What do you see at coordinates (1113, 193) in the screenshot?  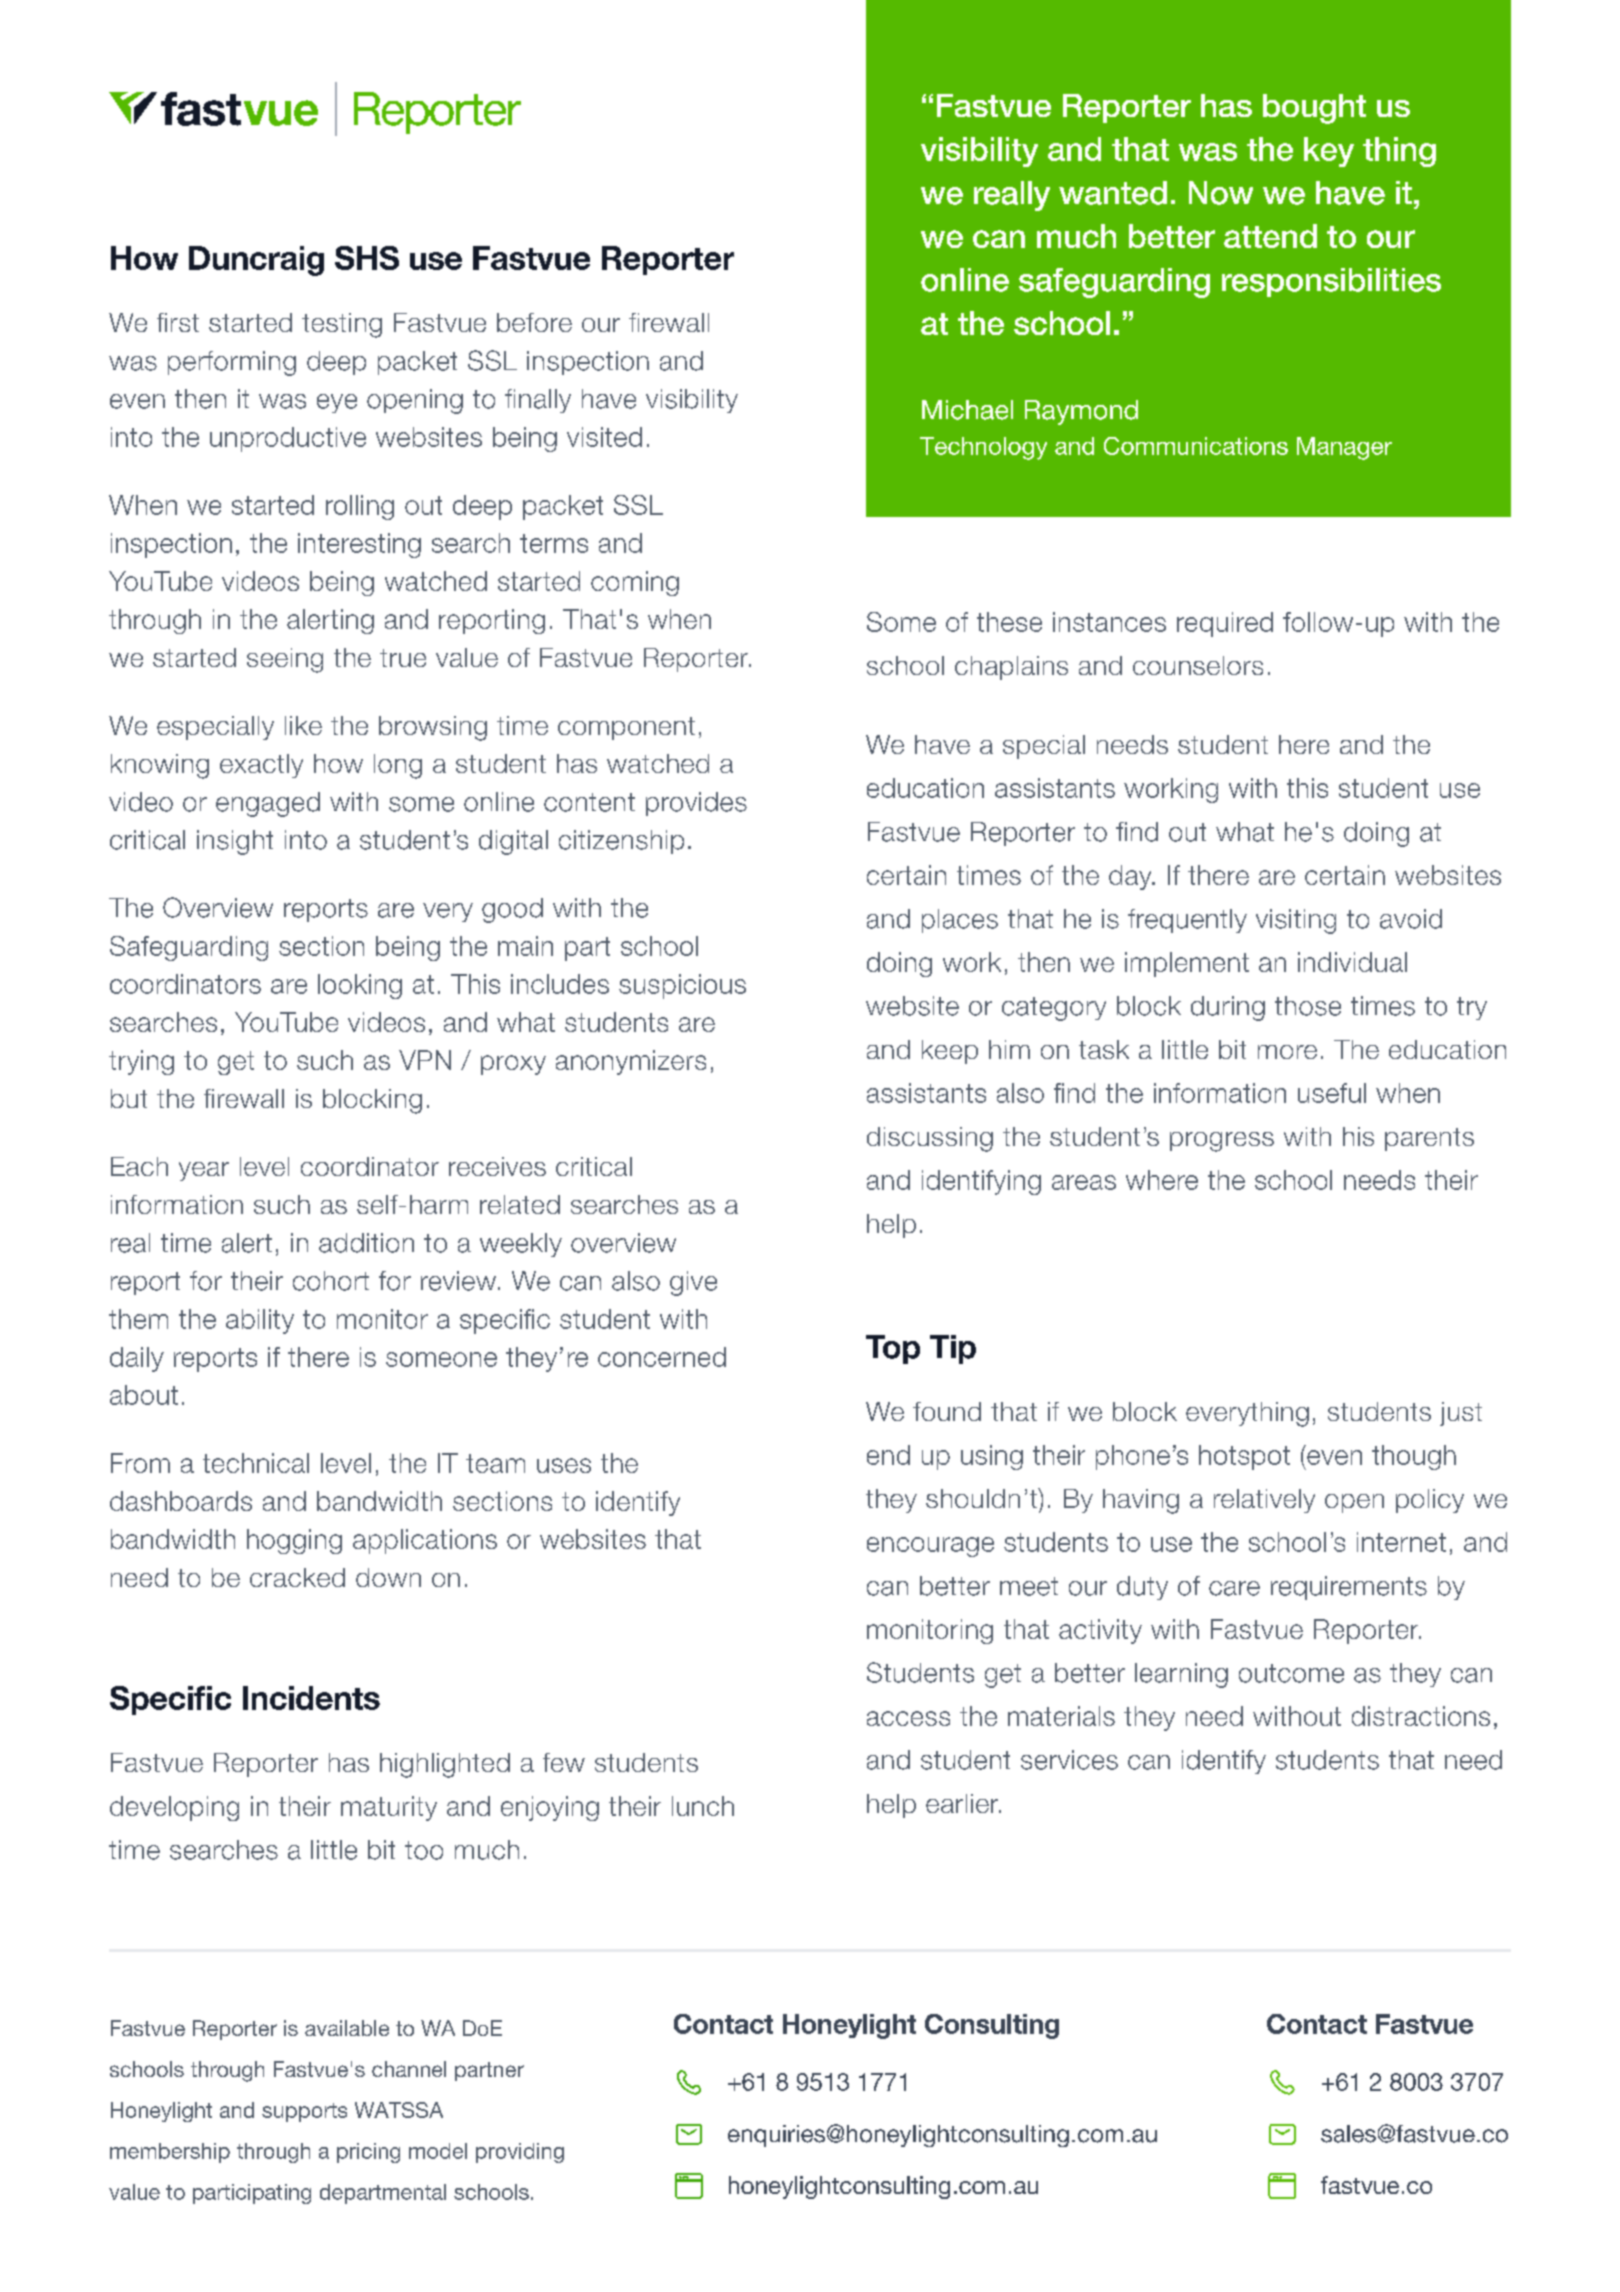 I see `wanted` at bounding box center [1113, 193].
